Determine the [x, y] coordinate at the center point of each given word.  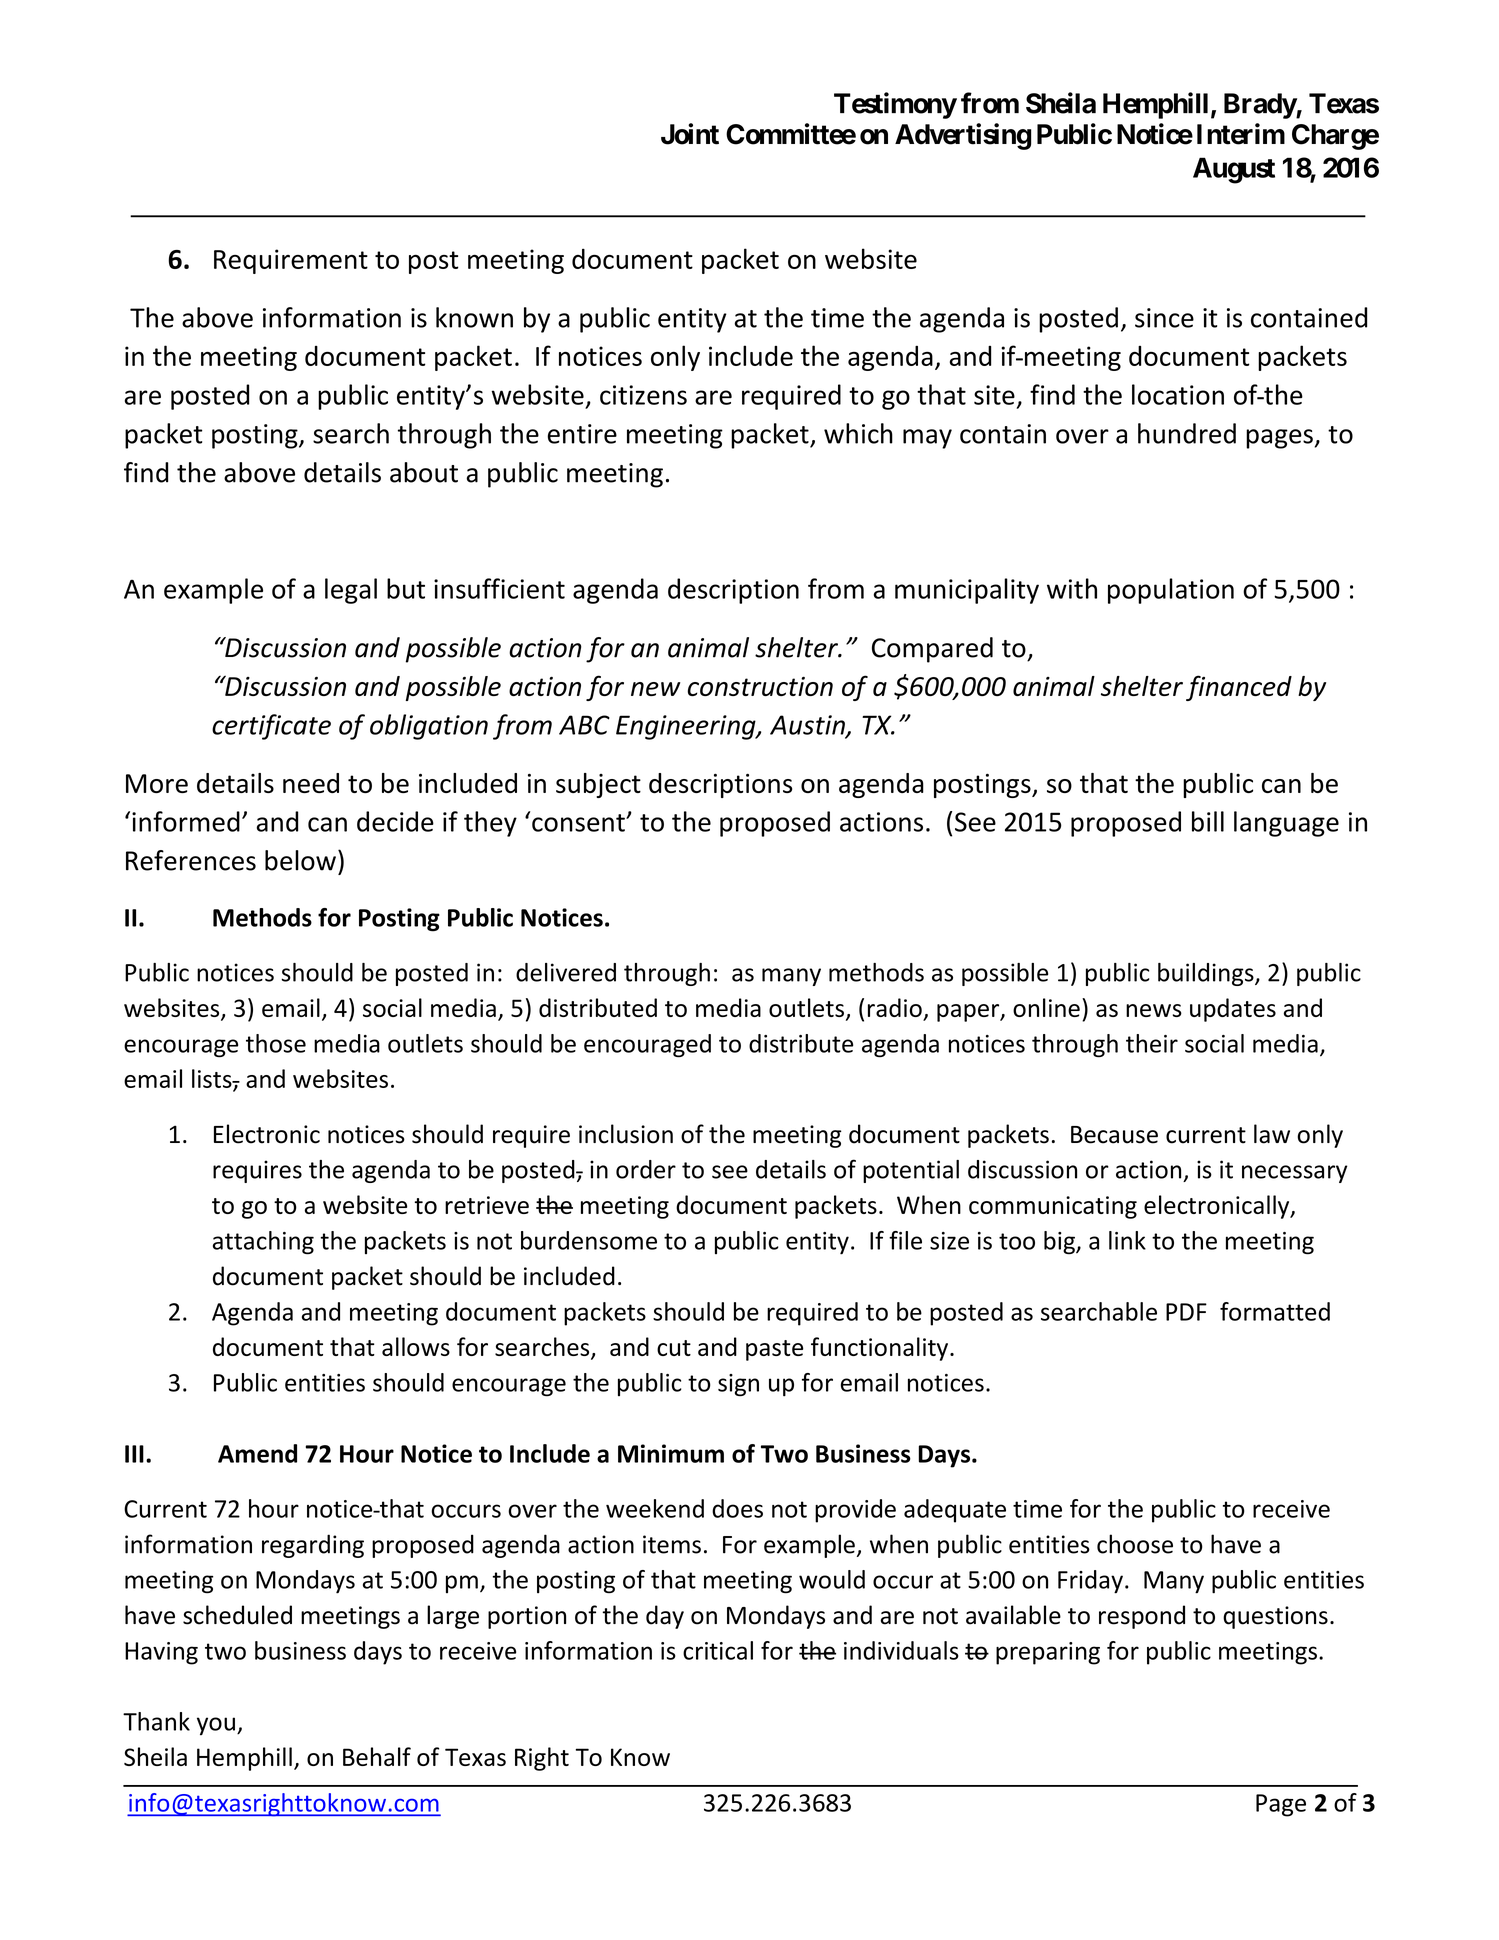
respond [1142, 1617]
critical [718, 1650]
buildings [1207, 974]
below [300, 860]
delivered [566, 972]
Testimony [895, 105]
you [216, 1726]
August [1234, 170]
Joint [690, 134]
